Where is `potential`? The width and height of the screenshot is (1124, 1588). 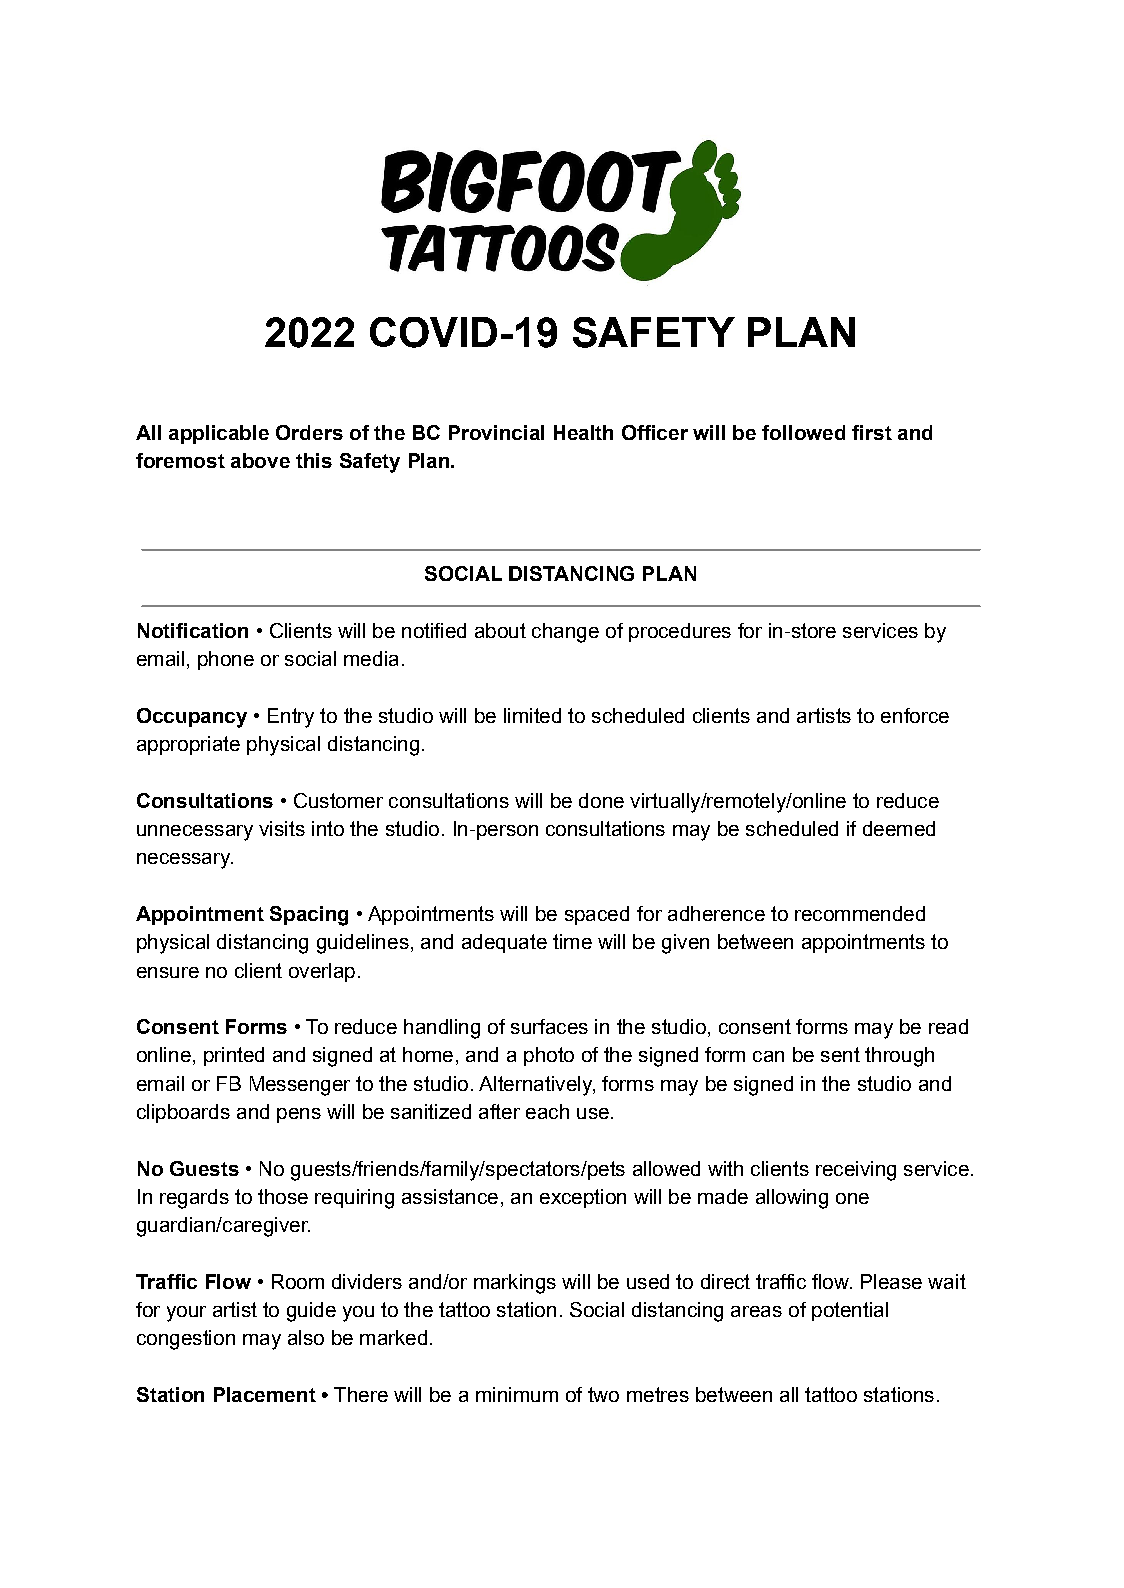 potential is located at coordinates (850, 1311).
